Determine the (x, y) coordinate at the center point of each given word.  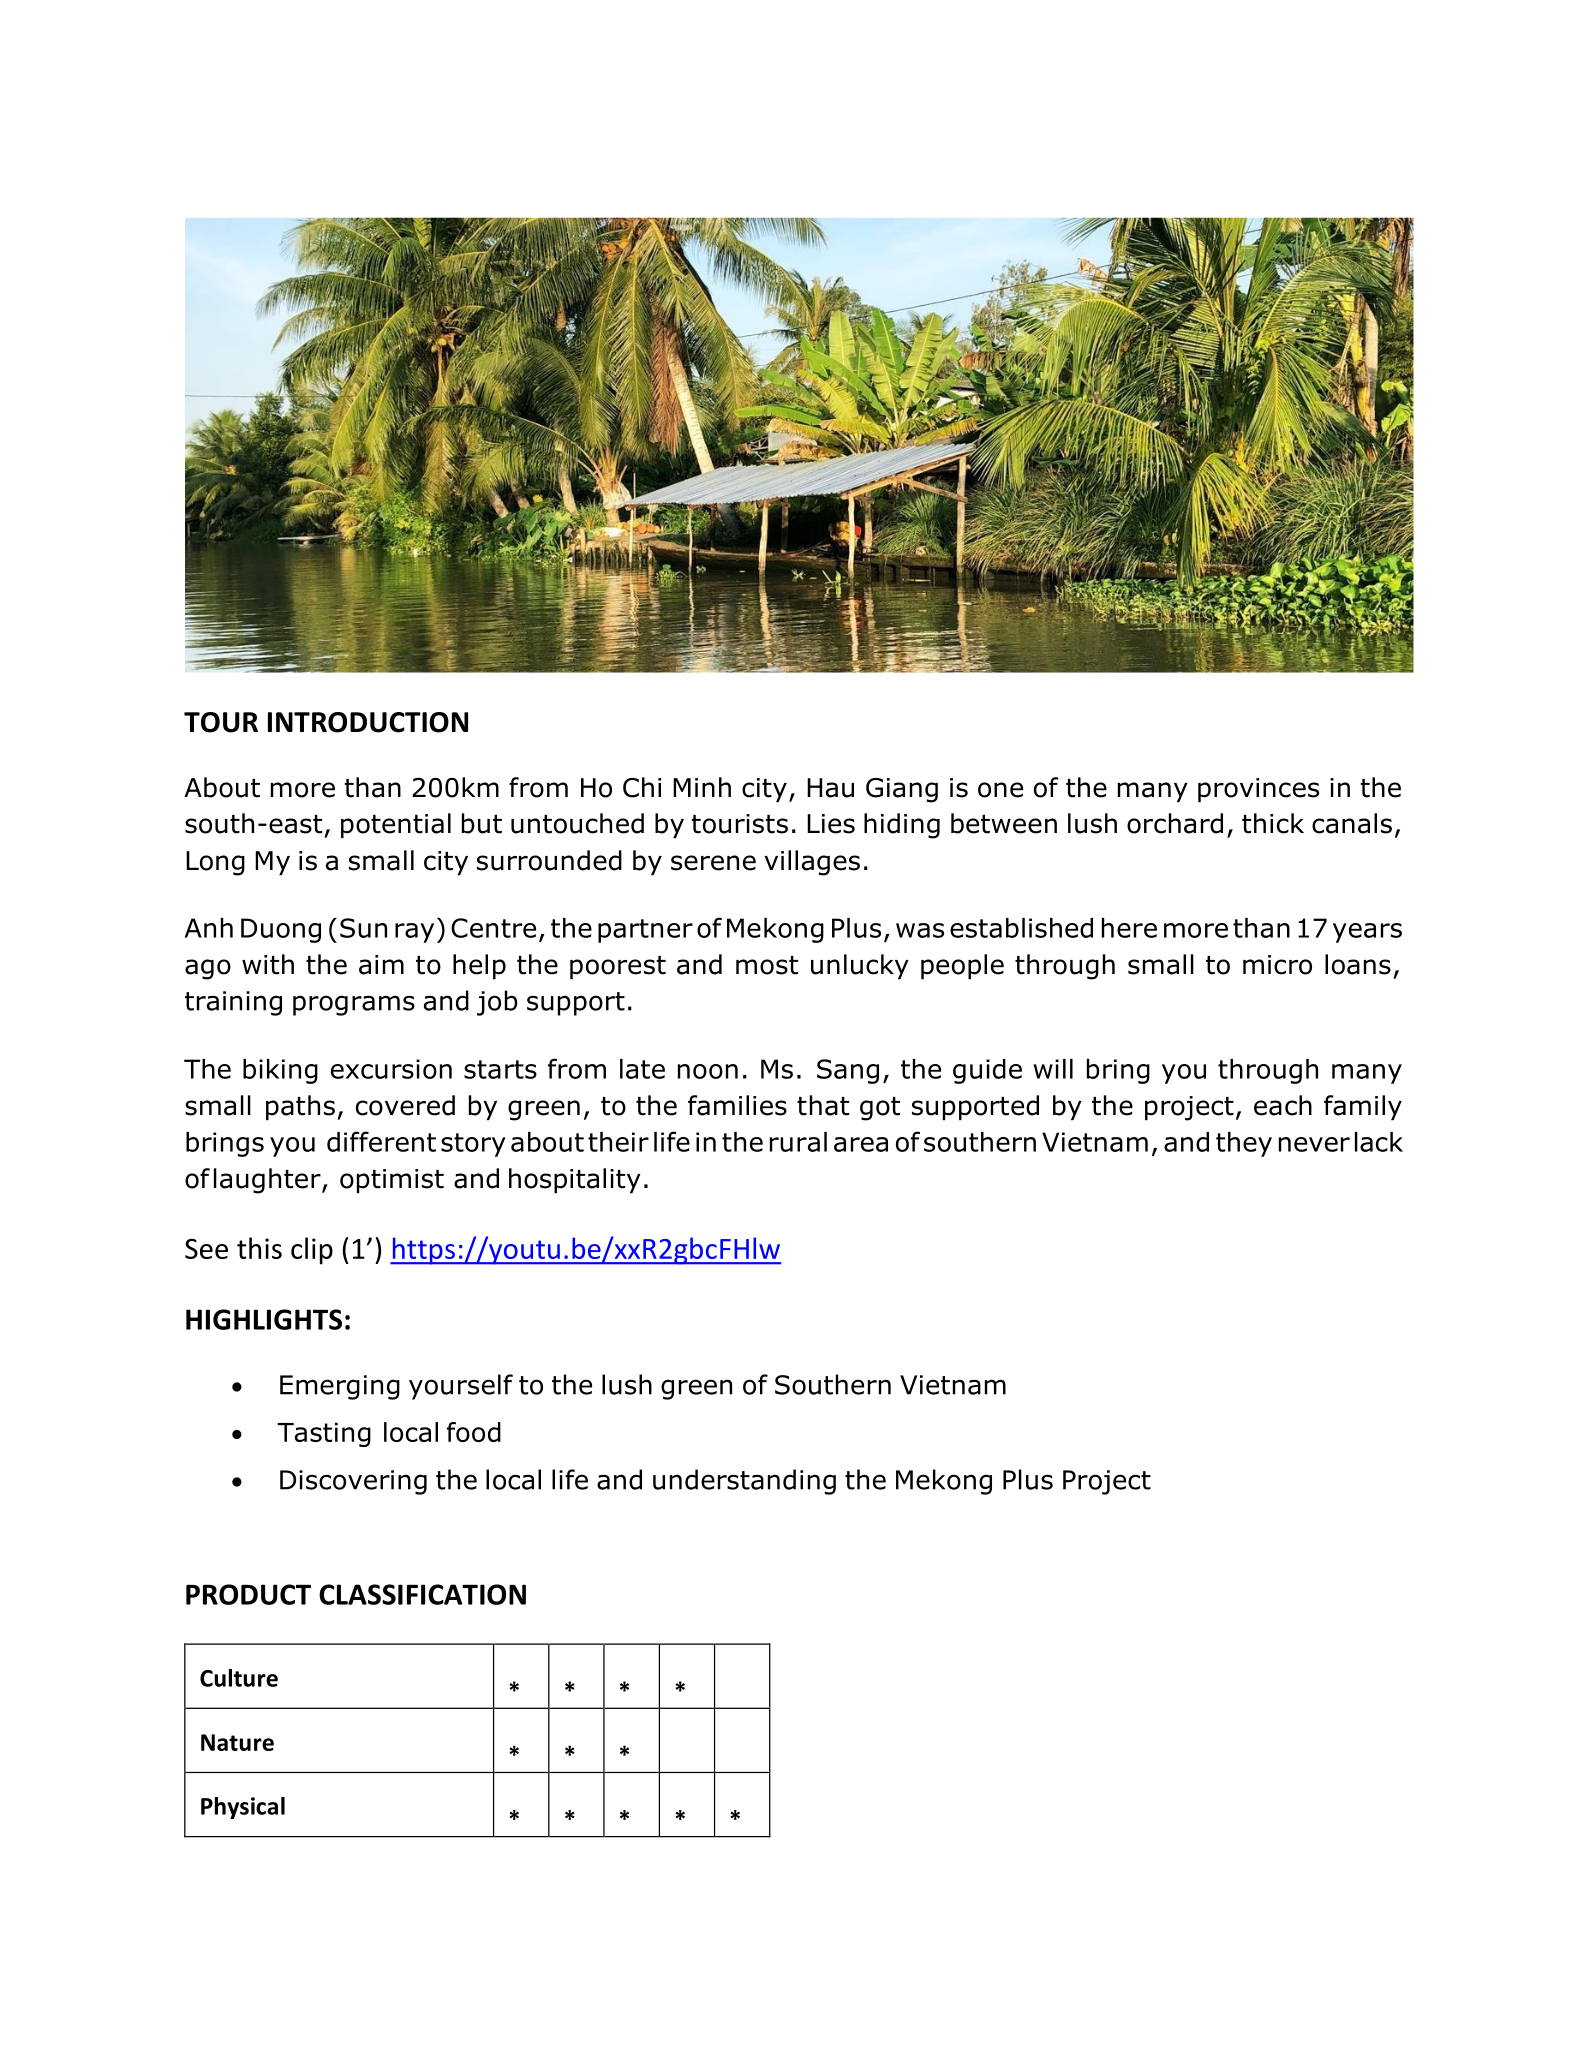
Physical (243, 1808)
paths (300, 1108)
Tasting (324, 1435)
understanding (744, 1482)
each (1283, 1105)
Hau (830, 788)
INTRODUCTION (368, 722)
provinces (1258, 790)
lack (1379, 1142)
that (823, 1105)
